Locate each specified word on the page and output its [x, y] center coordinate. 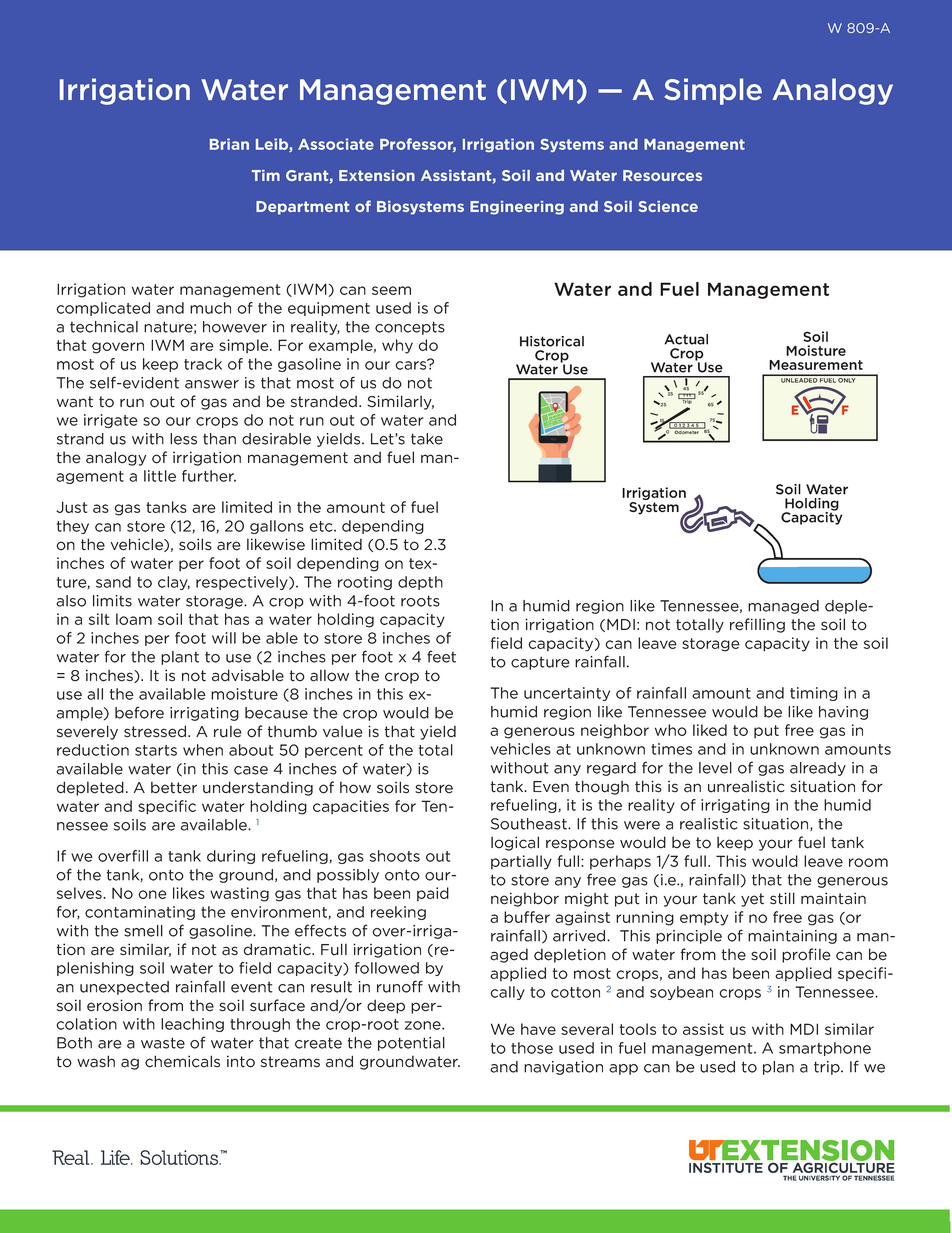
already [818, 769]
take [427, 439]
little [160, 476]
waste [163, 1043]
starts [156, 750]
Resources [662, 175]
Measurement [816, 365]
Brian [229, 144]
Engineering [517, 208]
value [343, 732]
